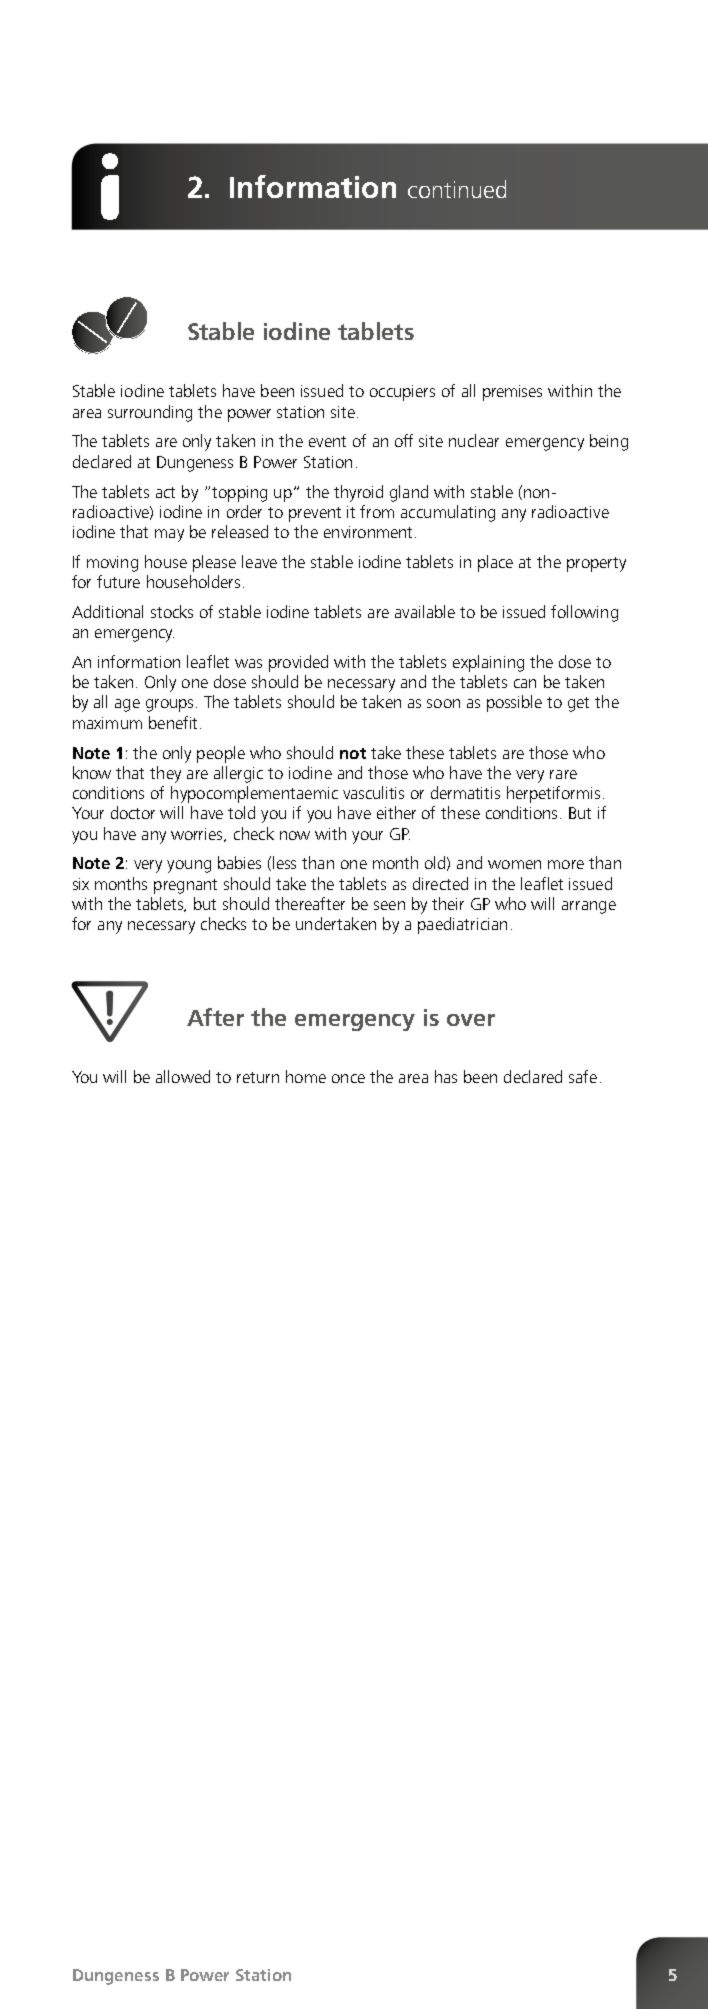 This document has width=708, height=2009. I want to click on once, so click(348, 1078).
